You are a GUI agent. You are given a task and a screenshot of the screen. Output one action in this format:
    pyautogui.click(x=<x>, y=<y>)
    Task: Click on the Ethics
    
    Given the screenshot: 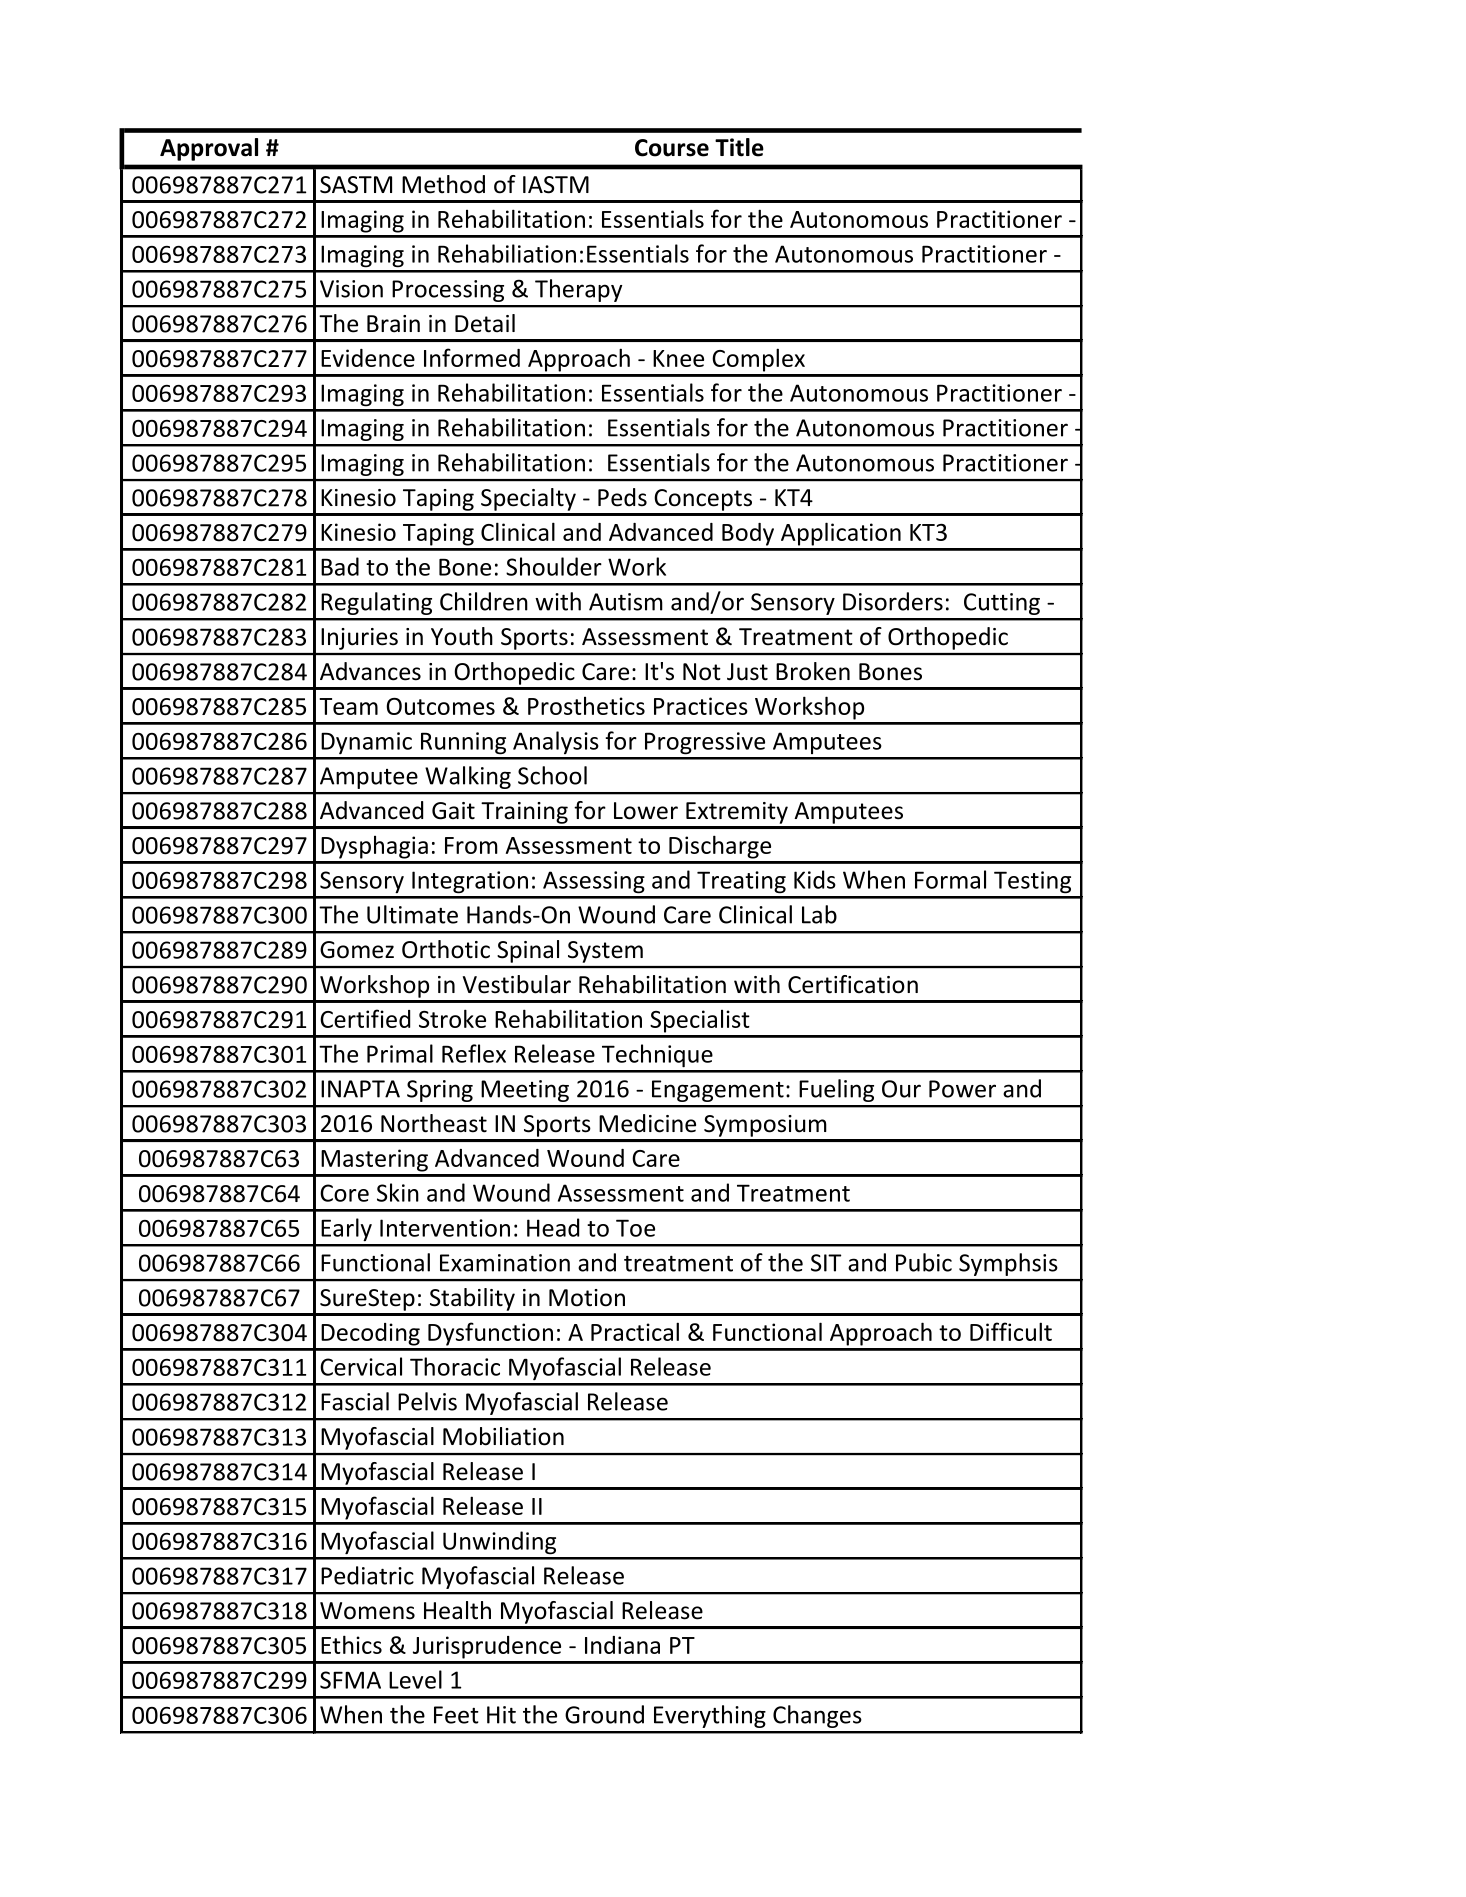 What is the action you would take?
    pyautogui.click(x=351, y=1644)
